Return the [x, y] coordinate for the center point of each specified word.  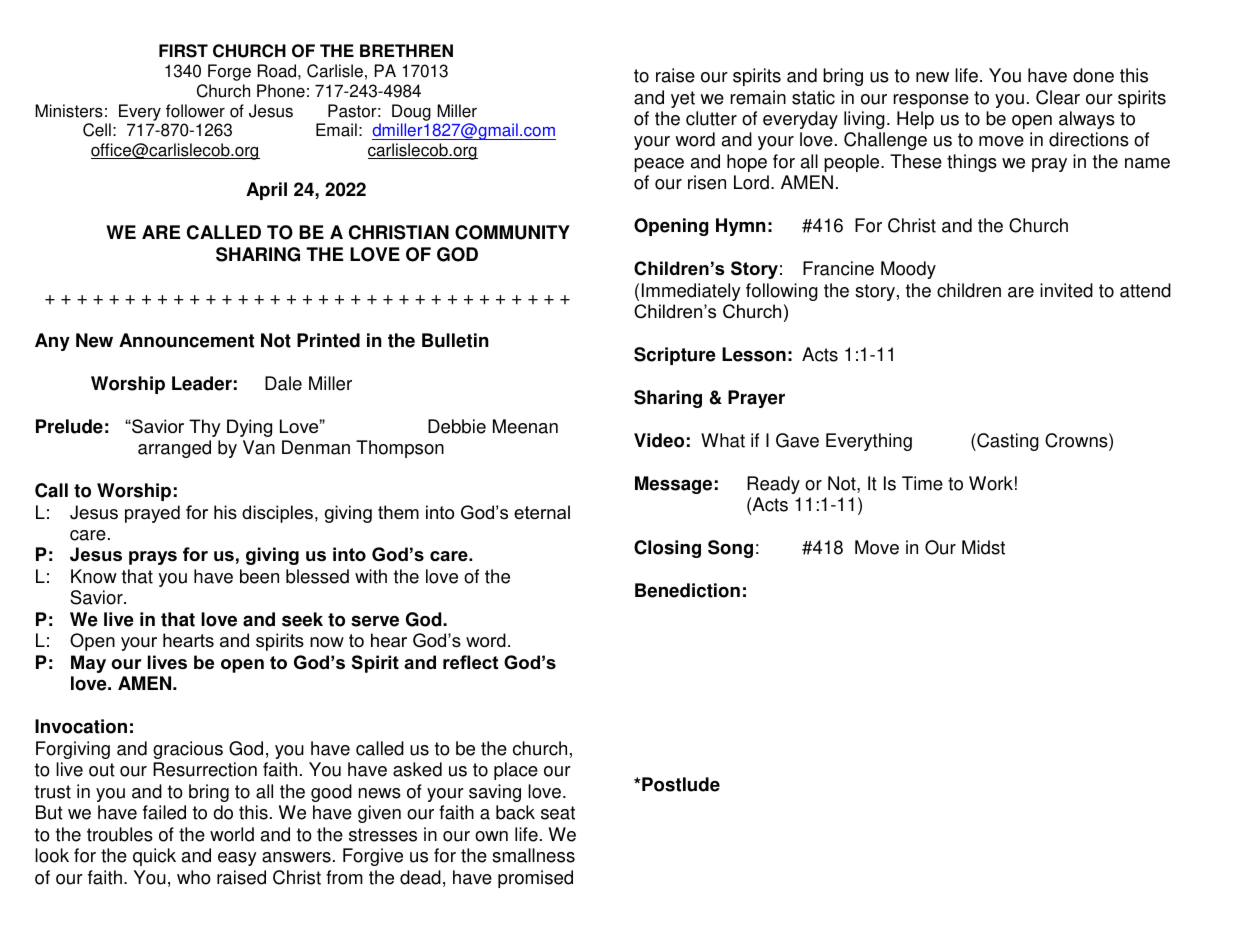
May [88, 664]
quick [154, 857]
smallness [533, 855]
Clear [1058, 97]
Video [659, 440]
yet [683, 99]
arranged [174, 449]
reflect [470, 662]
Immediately [691, 292]
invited [1066, 290]
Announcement [186, 340]
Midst [983, 547]
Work [991, 483]
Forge [229, 72]
